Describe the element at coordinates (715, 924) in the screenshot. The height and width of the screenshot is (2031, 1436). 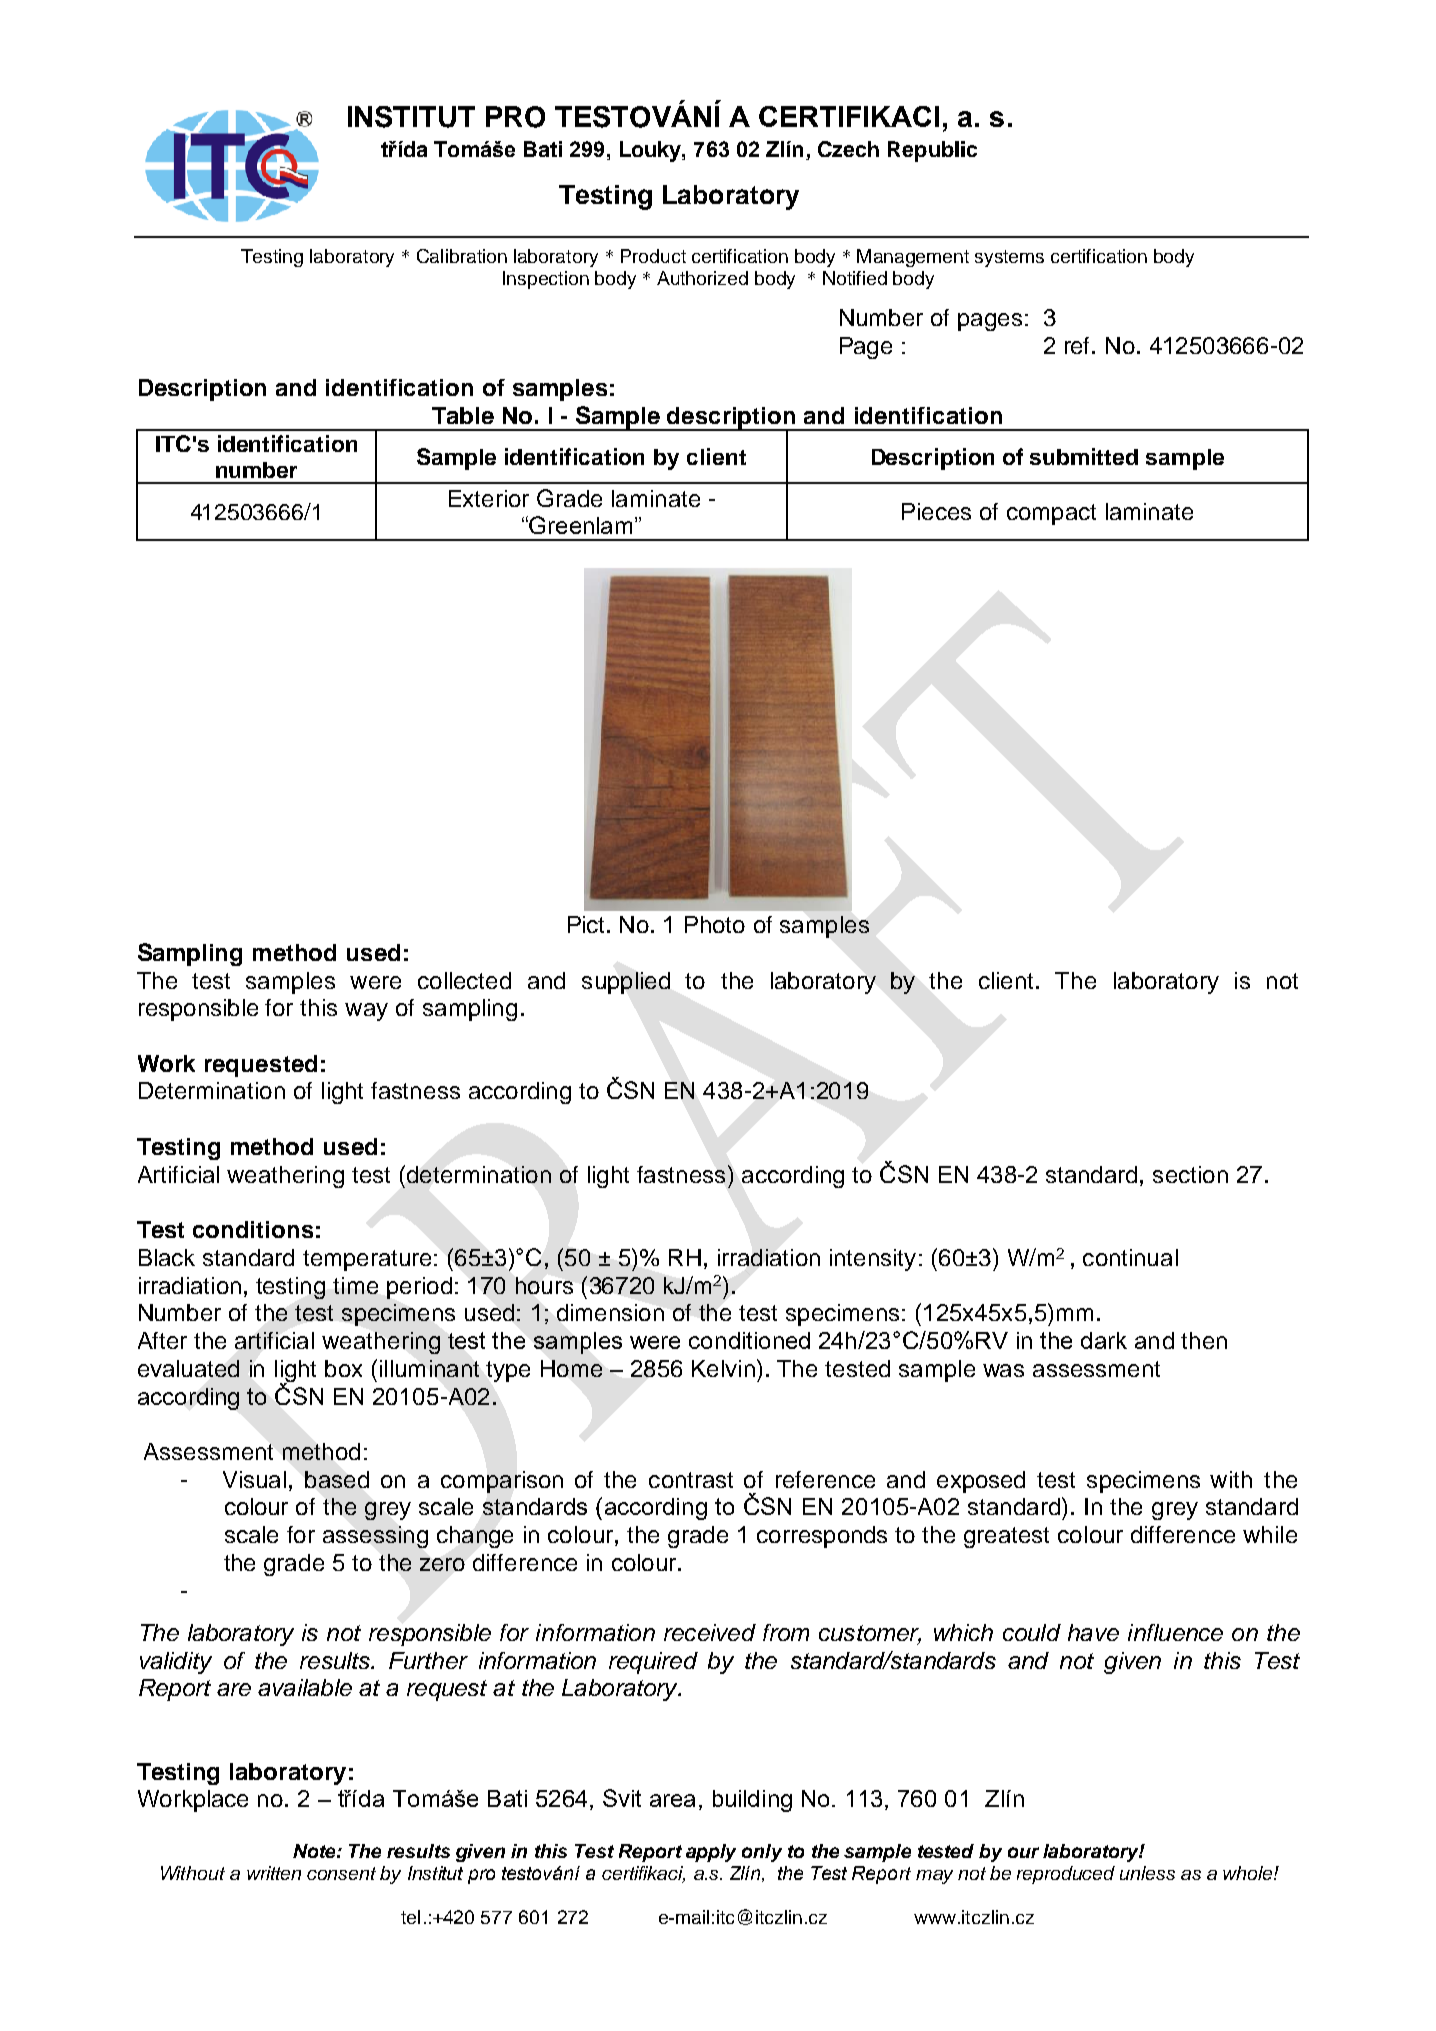
I see `Photo` at that location.
